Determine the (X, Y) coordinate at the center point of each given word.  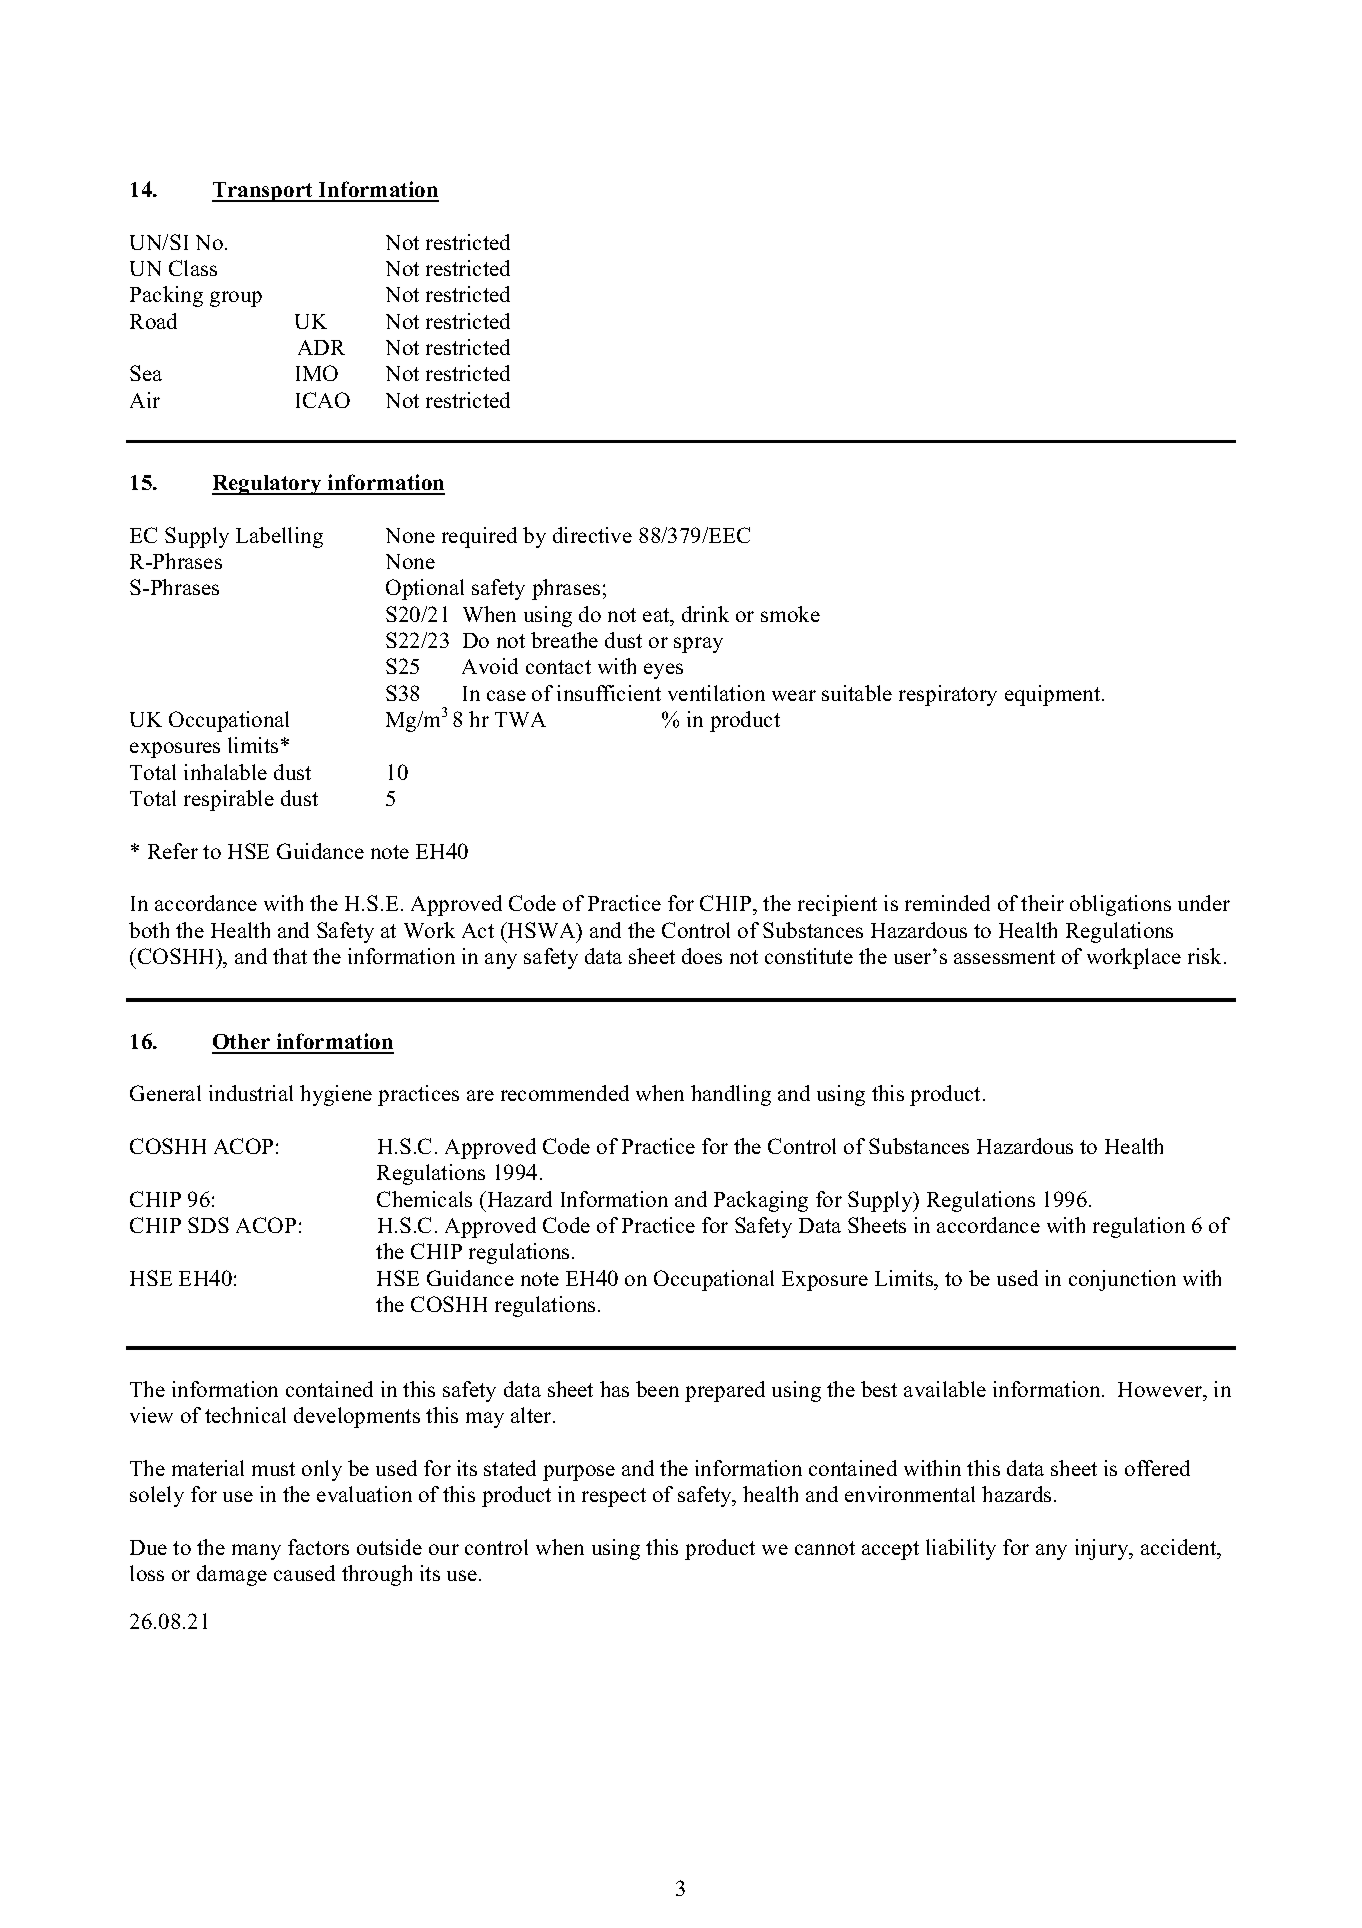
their (1042, 903)
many (256, 1552)
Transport (263, 192)
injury (1103, 1549)
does (702, 956)
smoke (790, 614)
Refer (173, 851)
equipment (1054, 695)
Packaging (761, 1201)
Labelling (279, 537)
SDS (208, 1225)
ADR (321, 347)
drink (705, 614)
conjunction (1122, 1280)
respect (614, 1497)
